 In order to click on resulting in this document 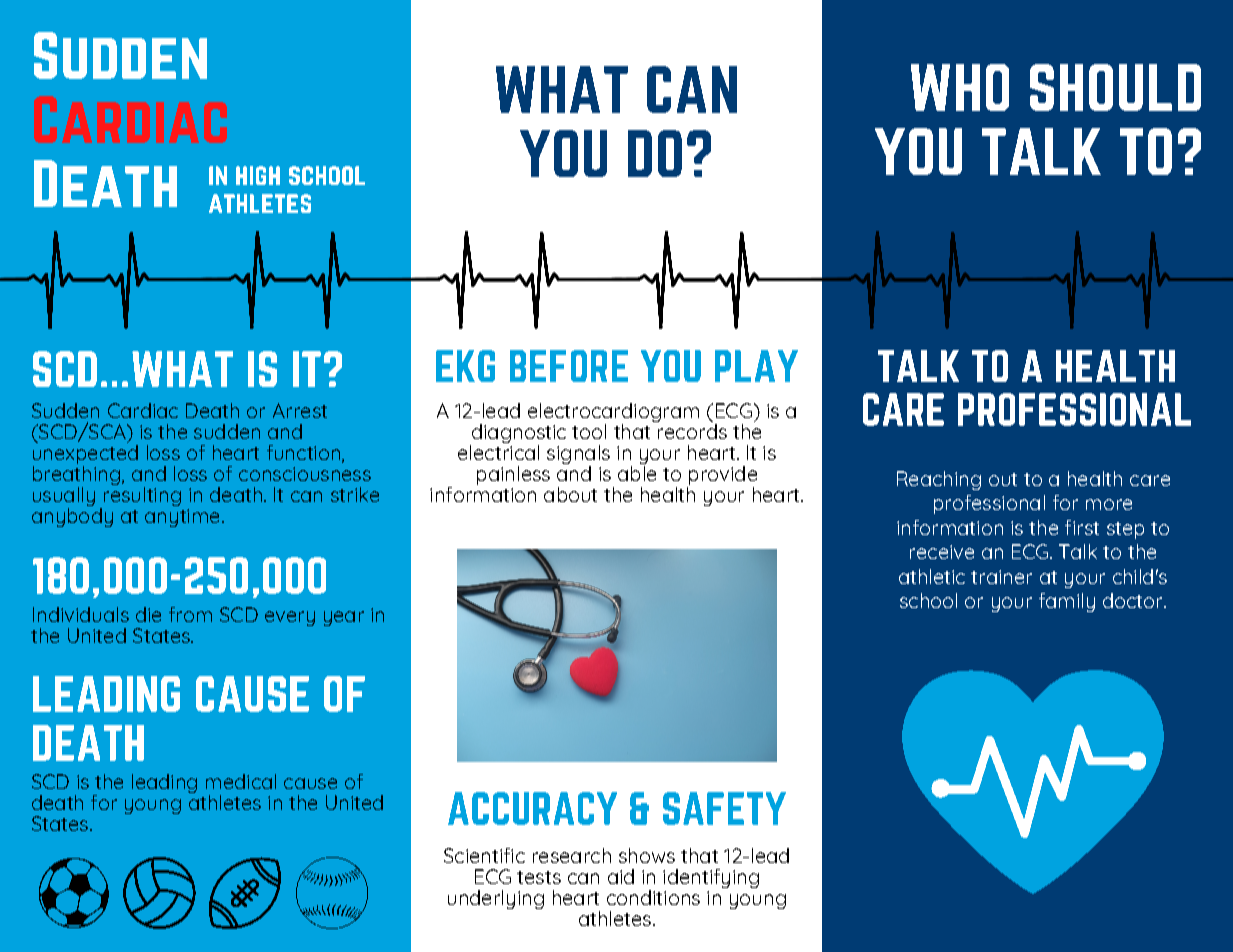, I will do `click(142, 495)`.
